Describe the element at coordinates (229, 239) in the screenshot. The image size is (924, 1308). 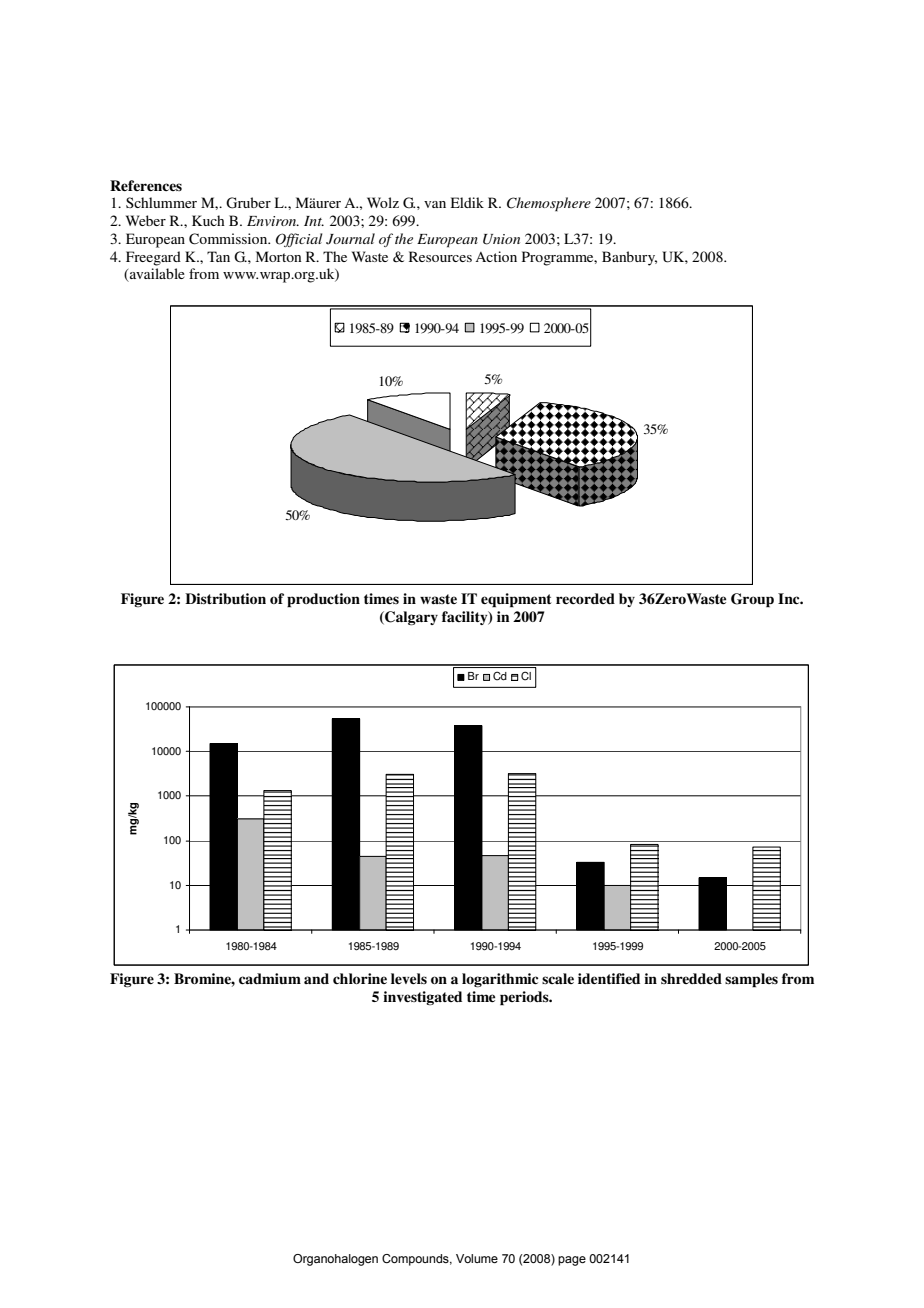
I see `Commission` at that location.
